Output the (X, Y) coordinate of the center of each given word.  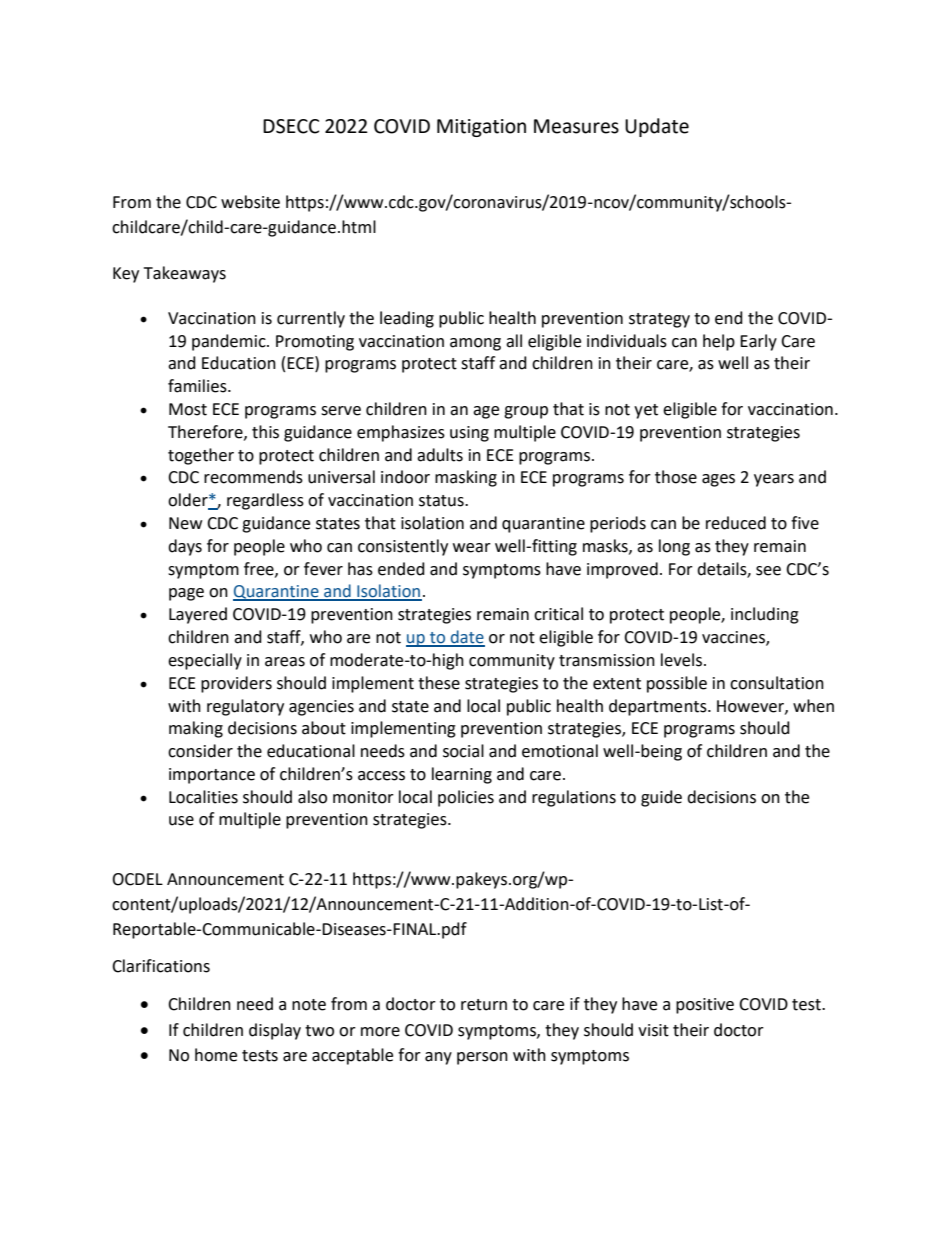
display (275, 1031)
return (484, 1005)
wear (472, 548)
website (250, 202)
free (260, 569)
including (765, 615)
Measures (576, 126)
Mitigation (481, 128)
